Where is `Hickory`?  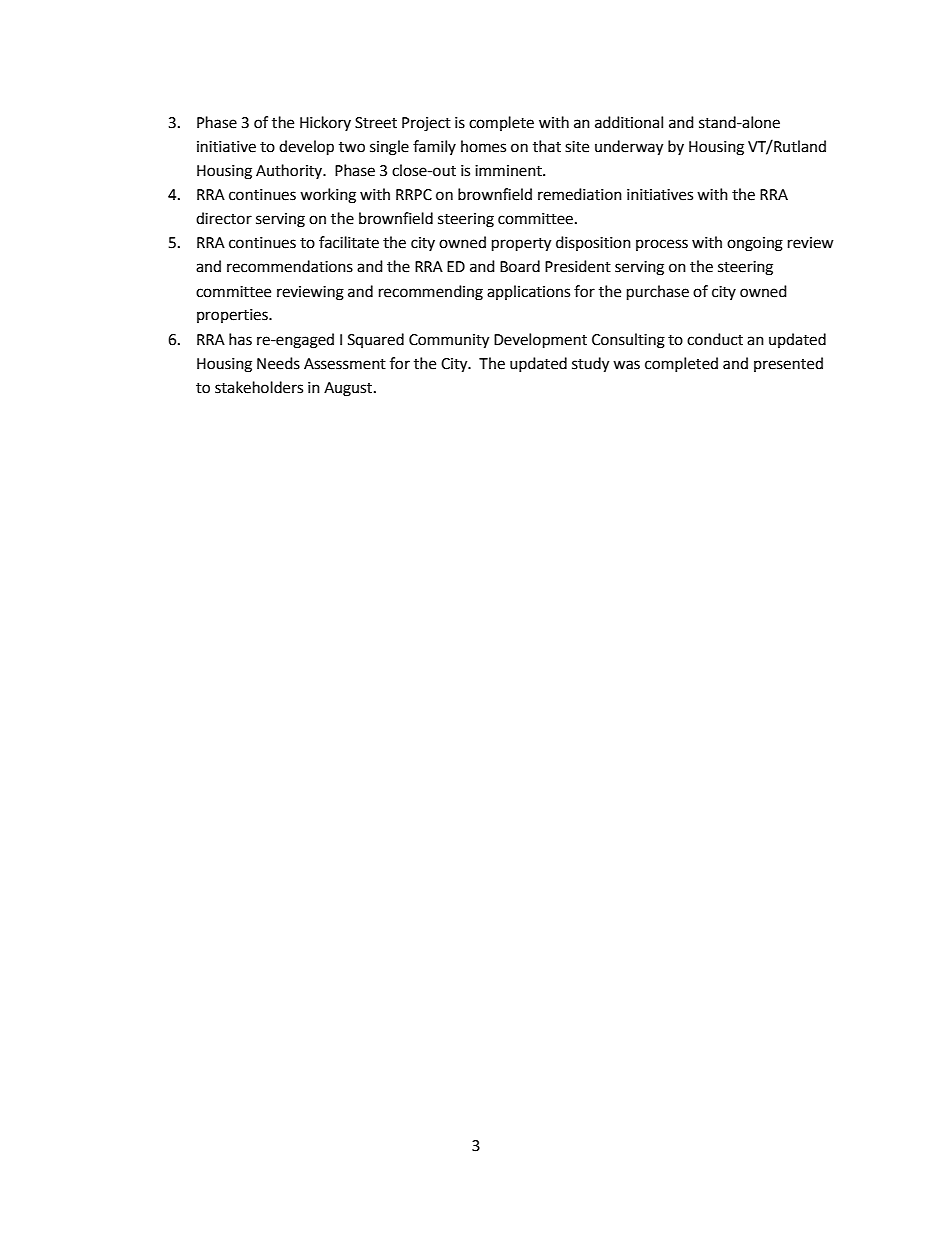 Hickory is located at coordinates (325, 123).
